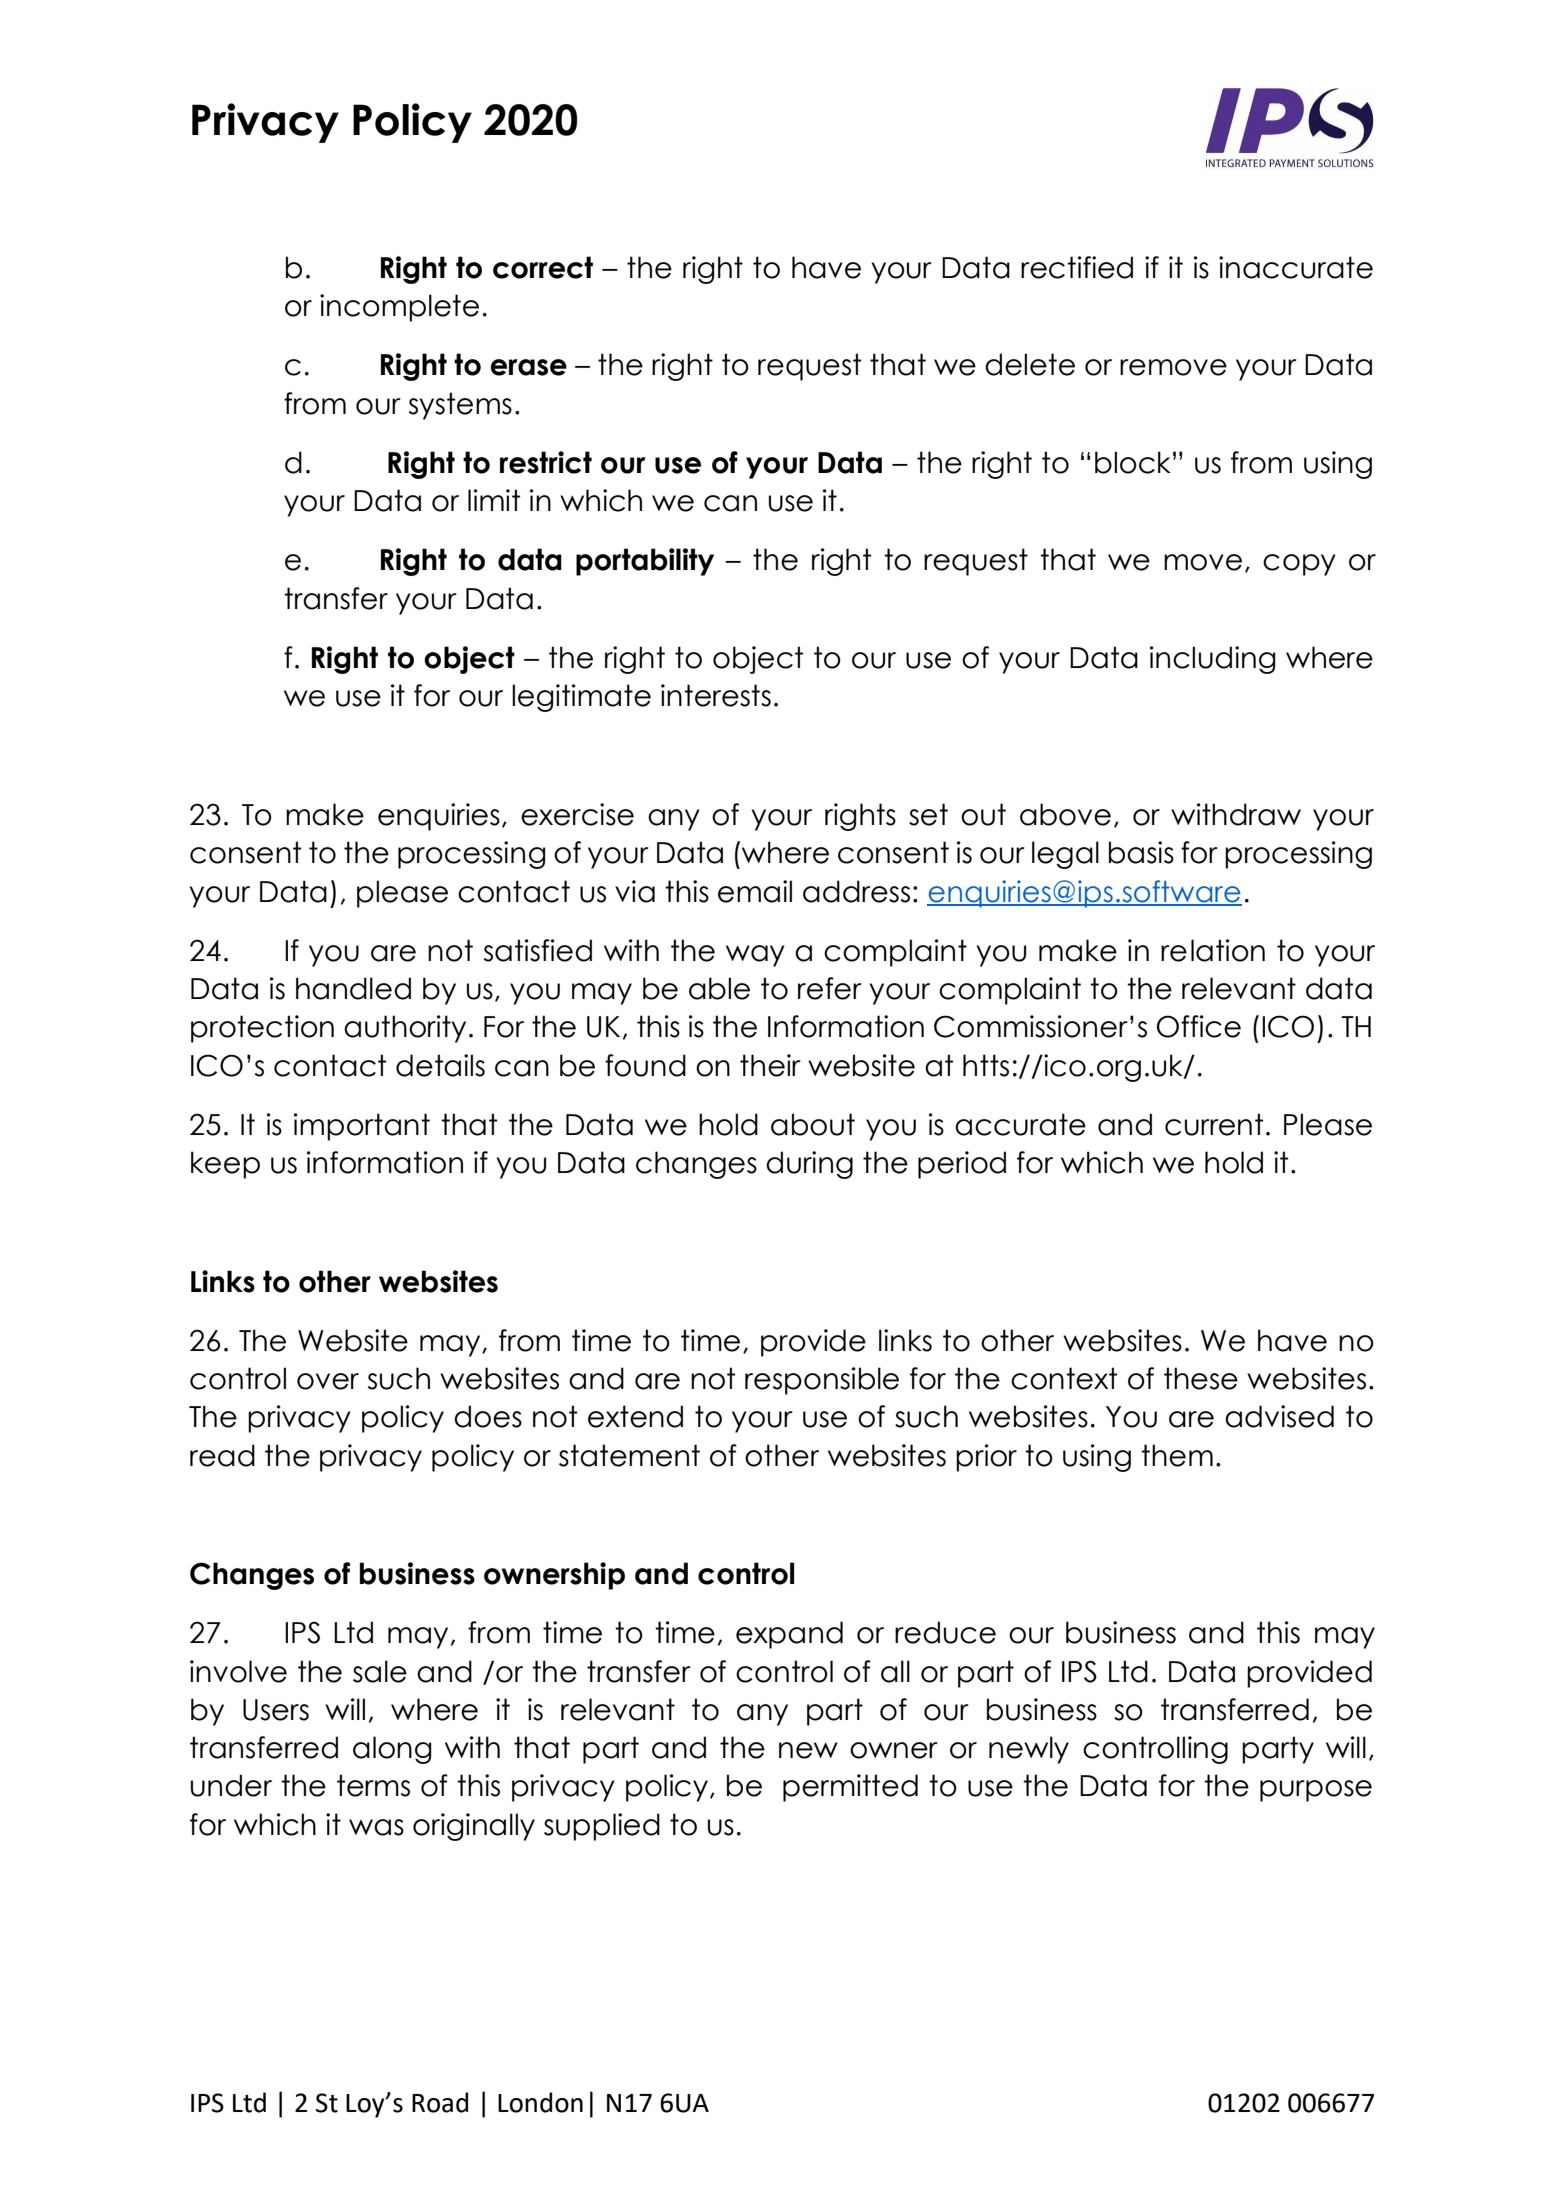  What do you see at coordinates (1214, 1124) in the screenshot?
I see `current` at bounding box center [1214, 1124].
